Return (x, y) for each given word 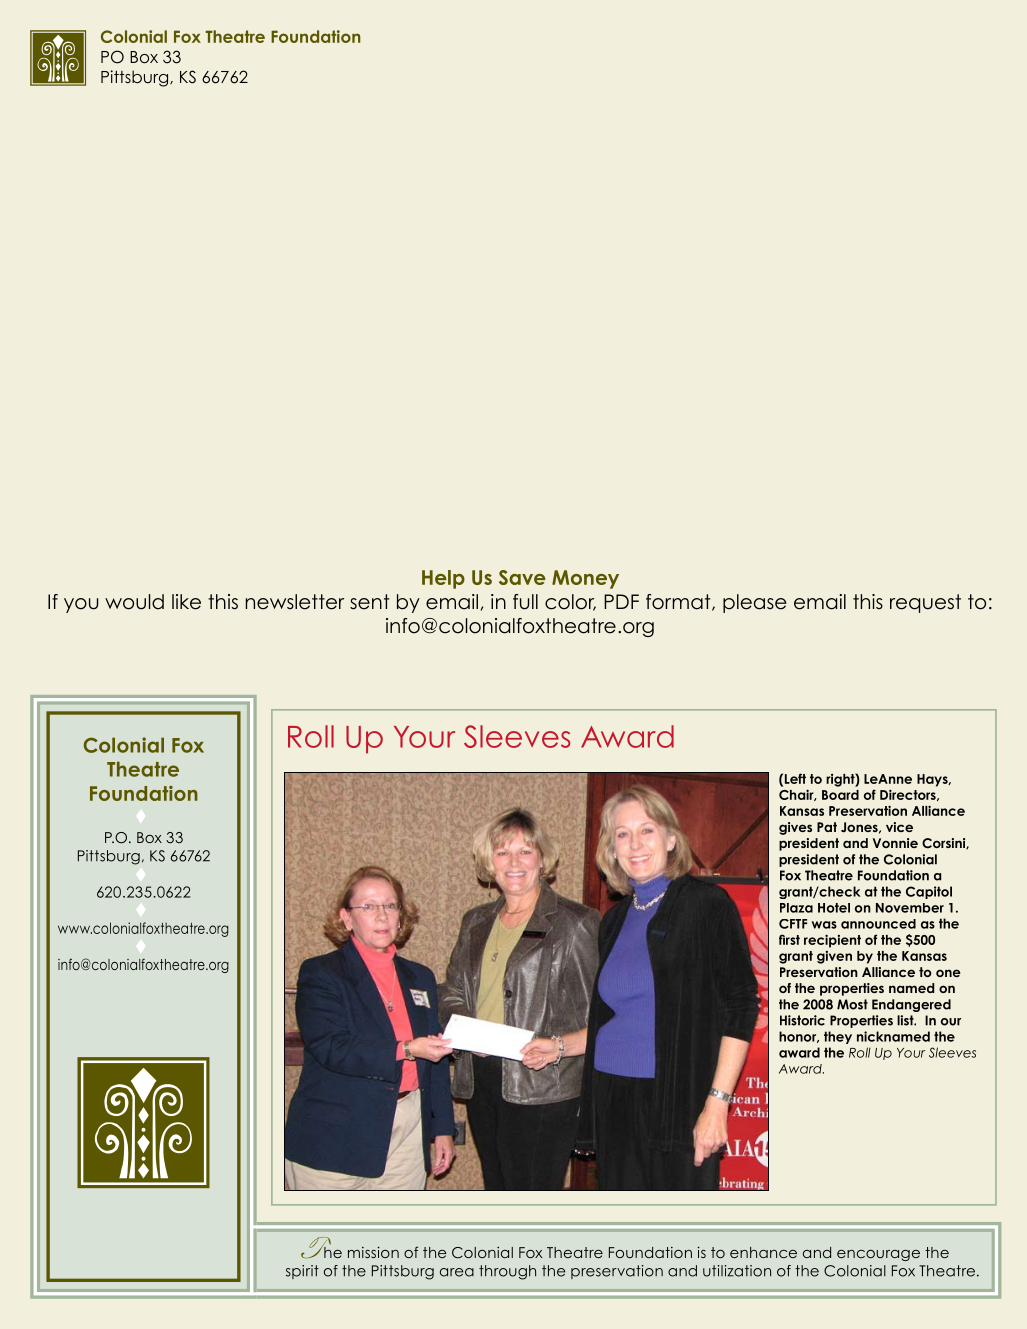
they (838, 1037)
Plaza (796, 908)
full (525, 602)
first (789, 939)
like (186, 602)
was (824, 925)
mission (373, 1252)
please (755, 603)
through (507, 1272)
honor (799, 1037)
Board (840, 795)
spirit (302, 1272)
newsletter (294, 602)
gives (795, 828)
